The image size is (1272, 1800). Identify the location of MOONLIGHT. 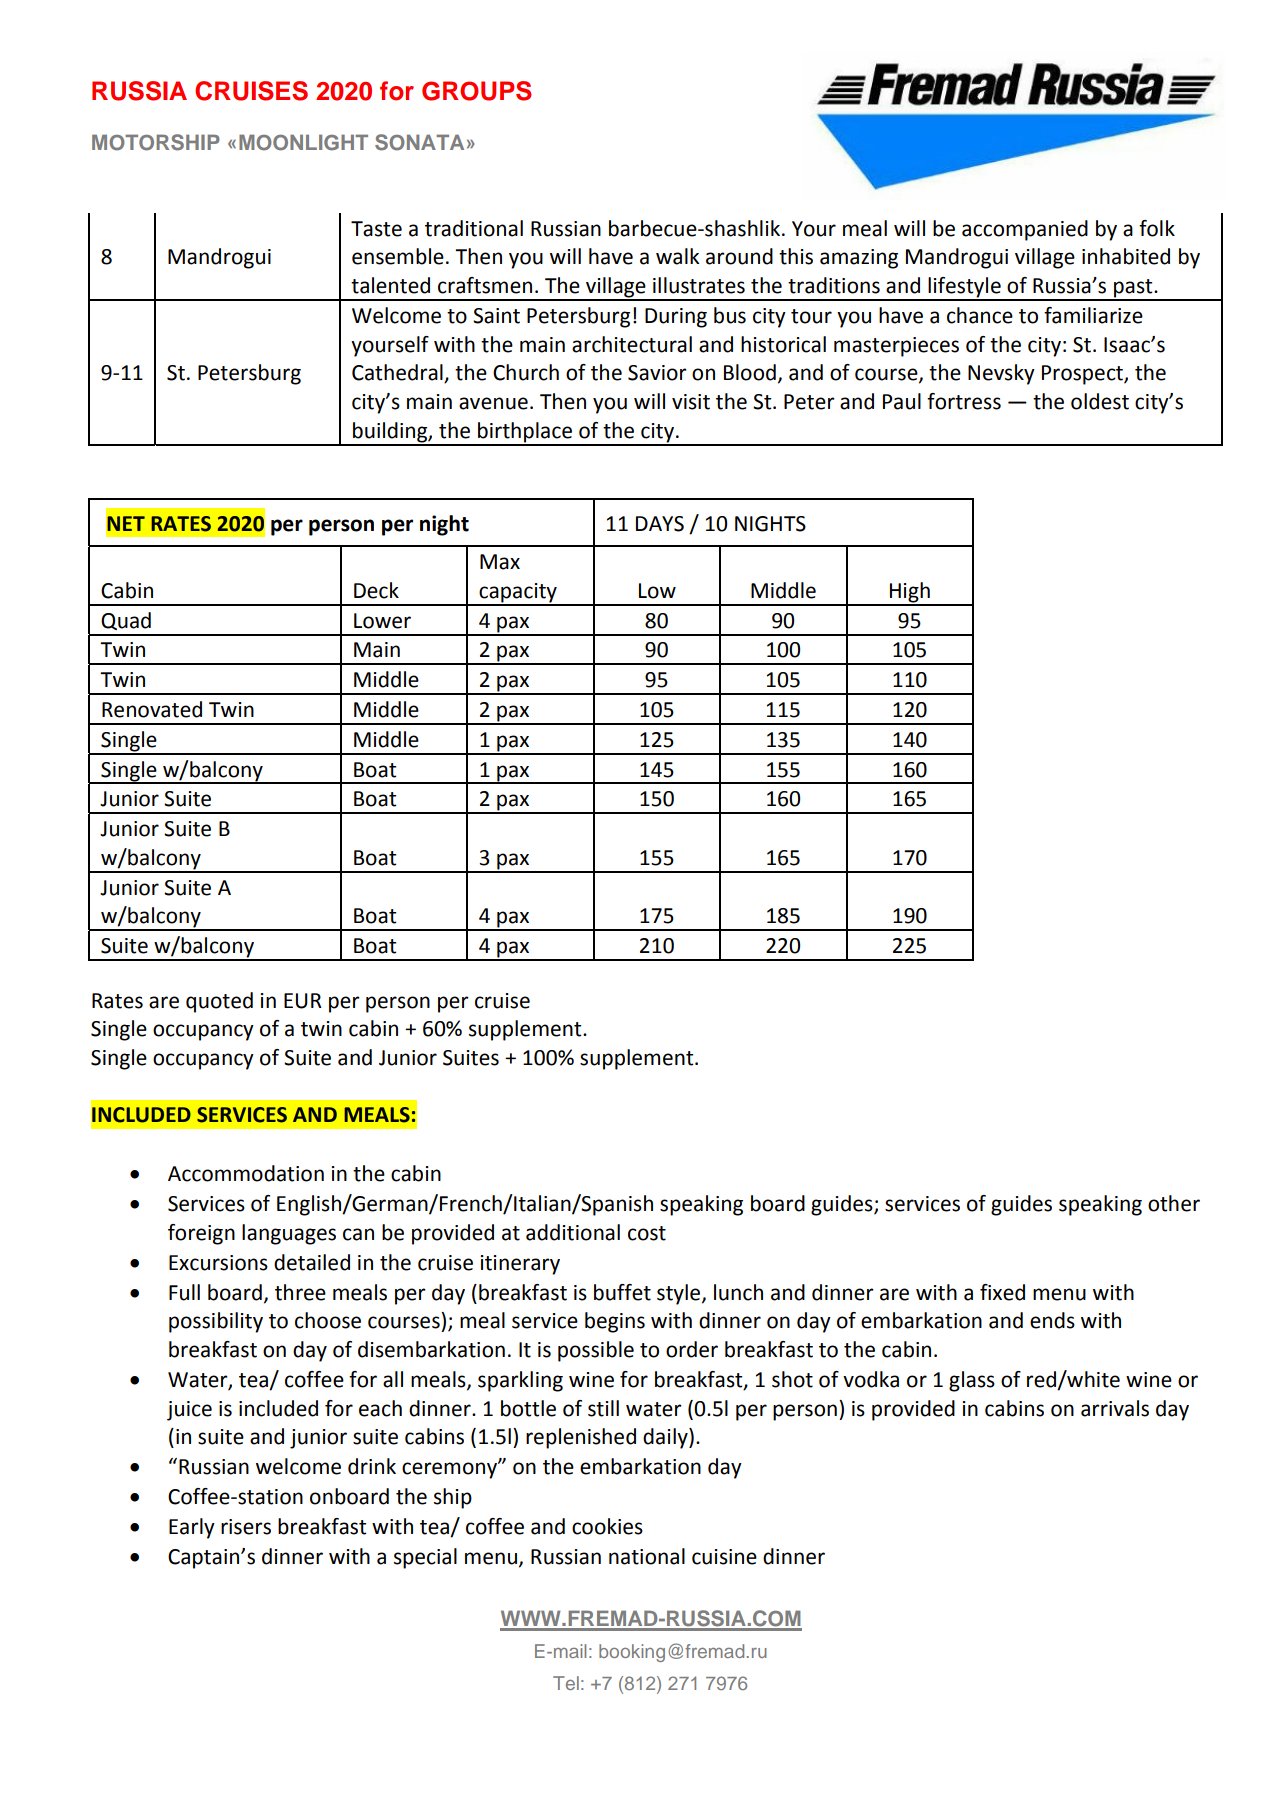
(303, 142).
